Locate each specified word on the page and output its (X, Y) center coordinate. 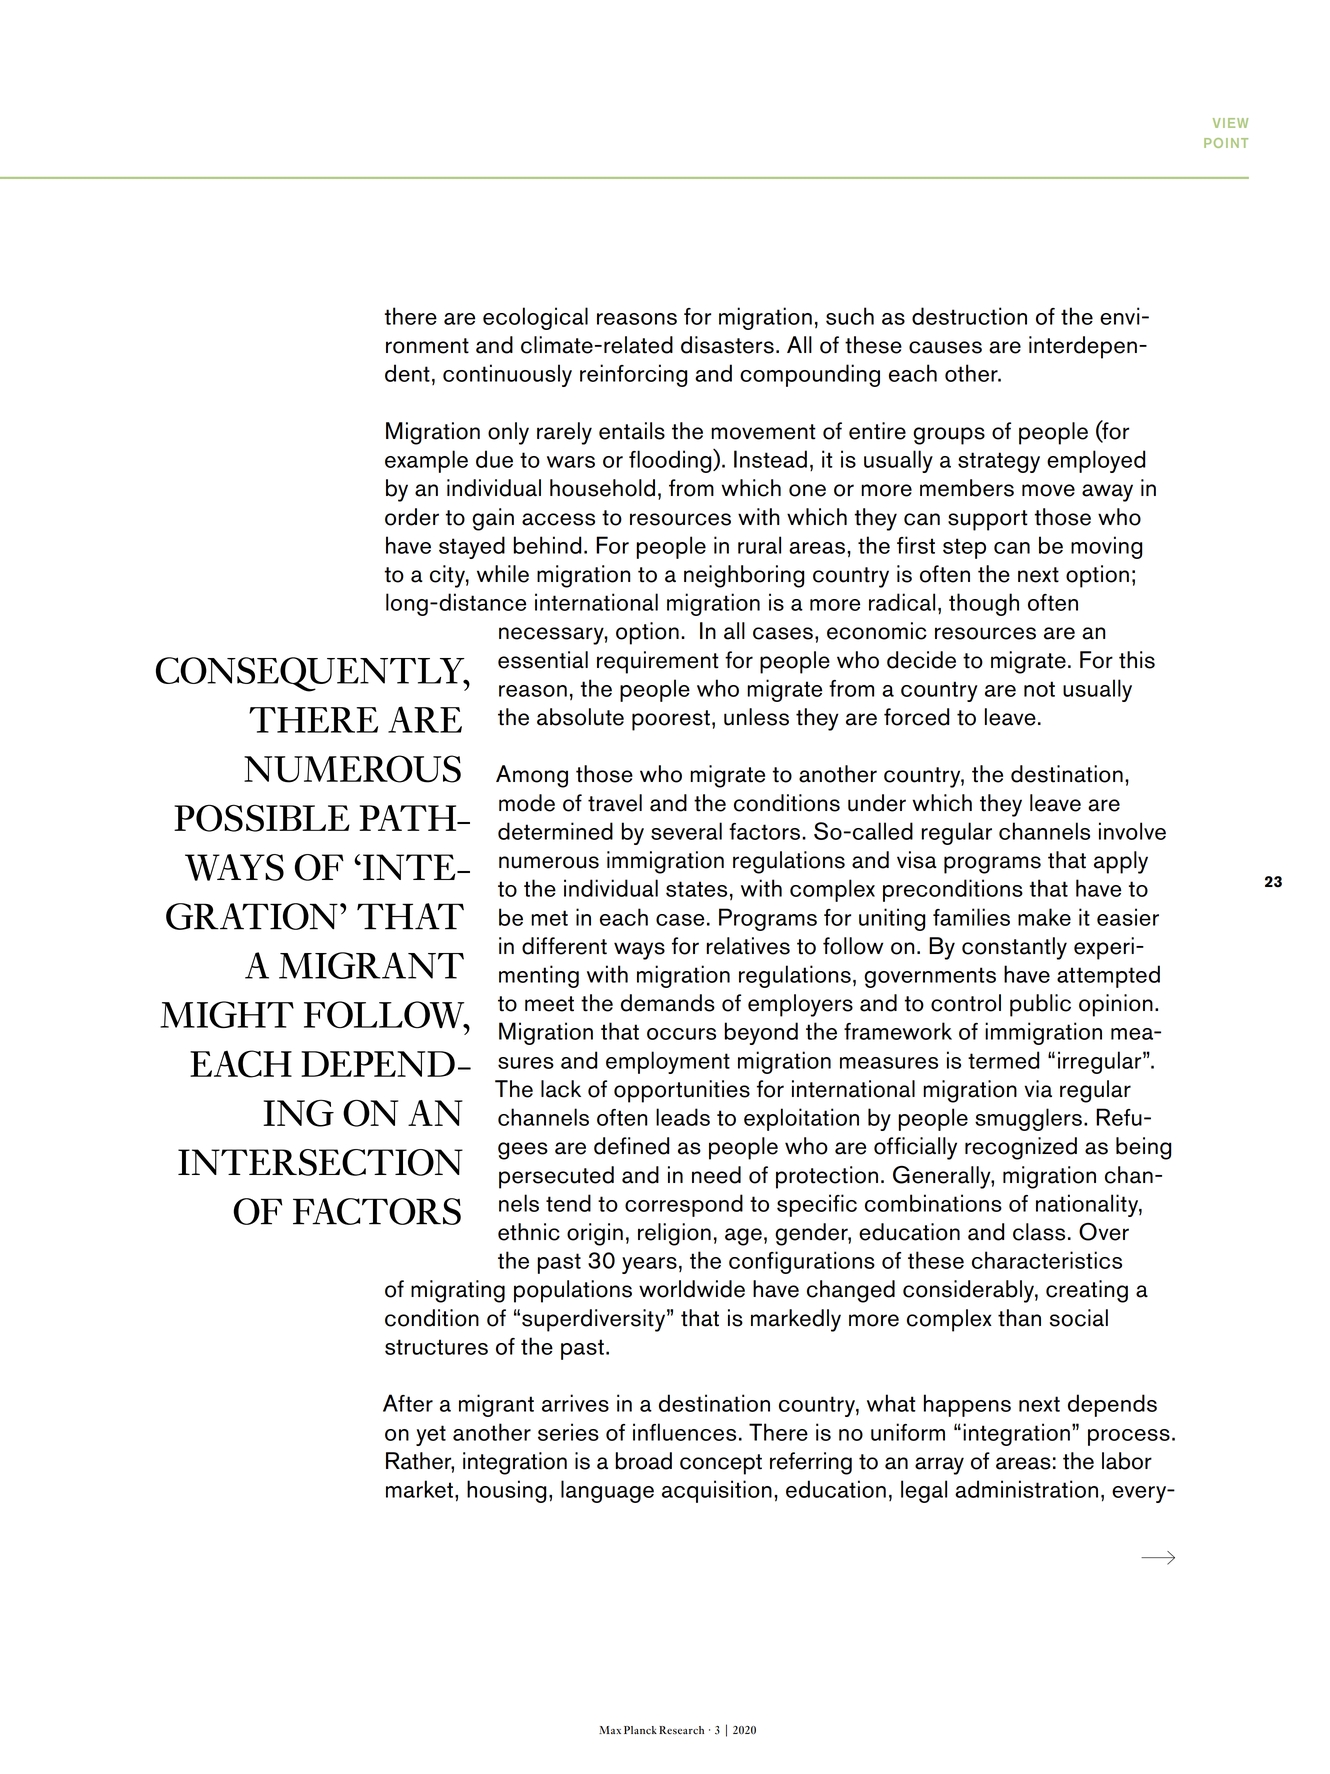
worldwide (692, 1289)
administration (1026, 1489)
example (426, 461)
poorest (671, 720)
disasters (727, 345)
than (1019, 1318)
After (408, 1403)
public (1040, 1005)
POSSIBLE (262, 818)
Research (681, 1730)
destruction (969, 316)
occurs (681, 1034)
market (421, 1489)
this (1137, 660)
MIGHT (227, 1014)
